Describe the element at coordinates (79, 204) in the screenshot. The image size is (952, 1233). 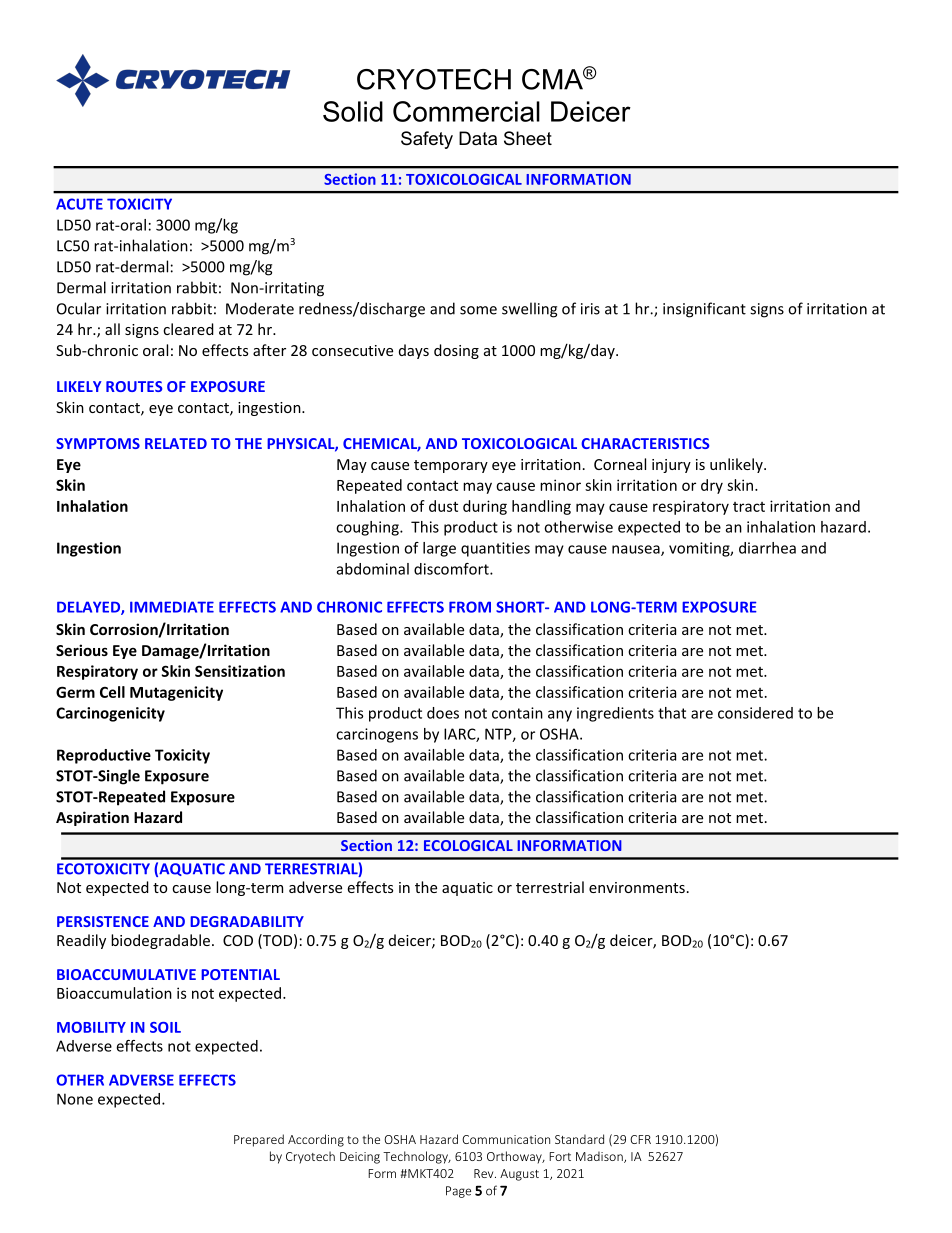
I see `ACUTE` at that location.
